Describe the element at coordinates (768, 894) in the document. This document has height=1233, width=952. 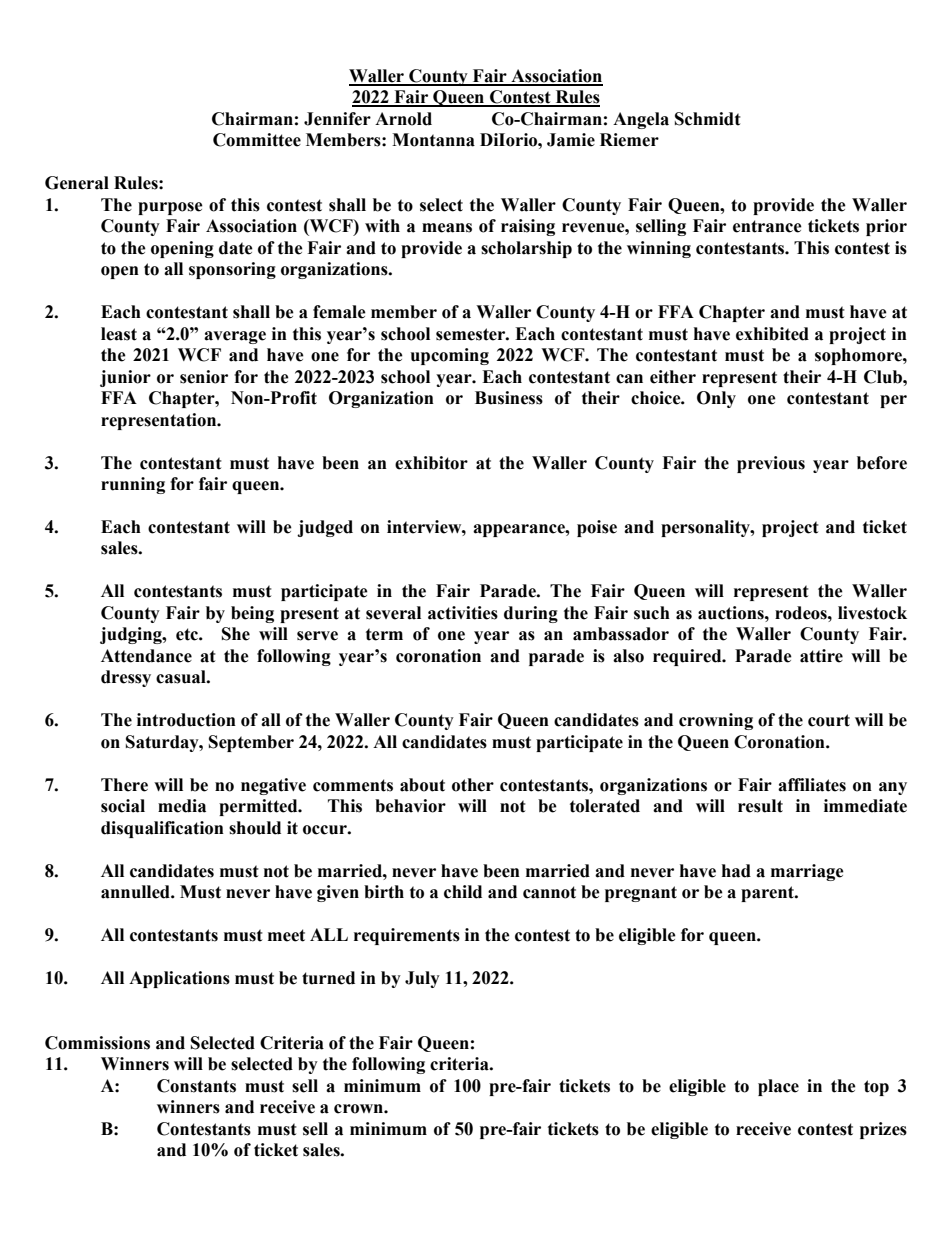
I see `parent` at that location.
